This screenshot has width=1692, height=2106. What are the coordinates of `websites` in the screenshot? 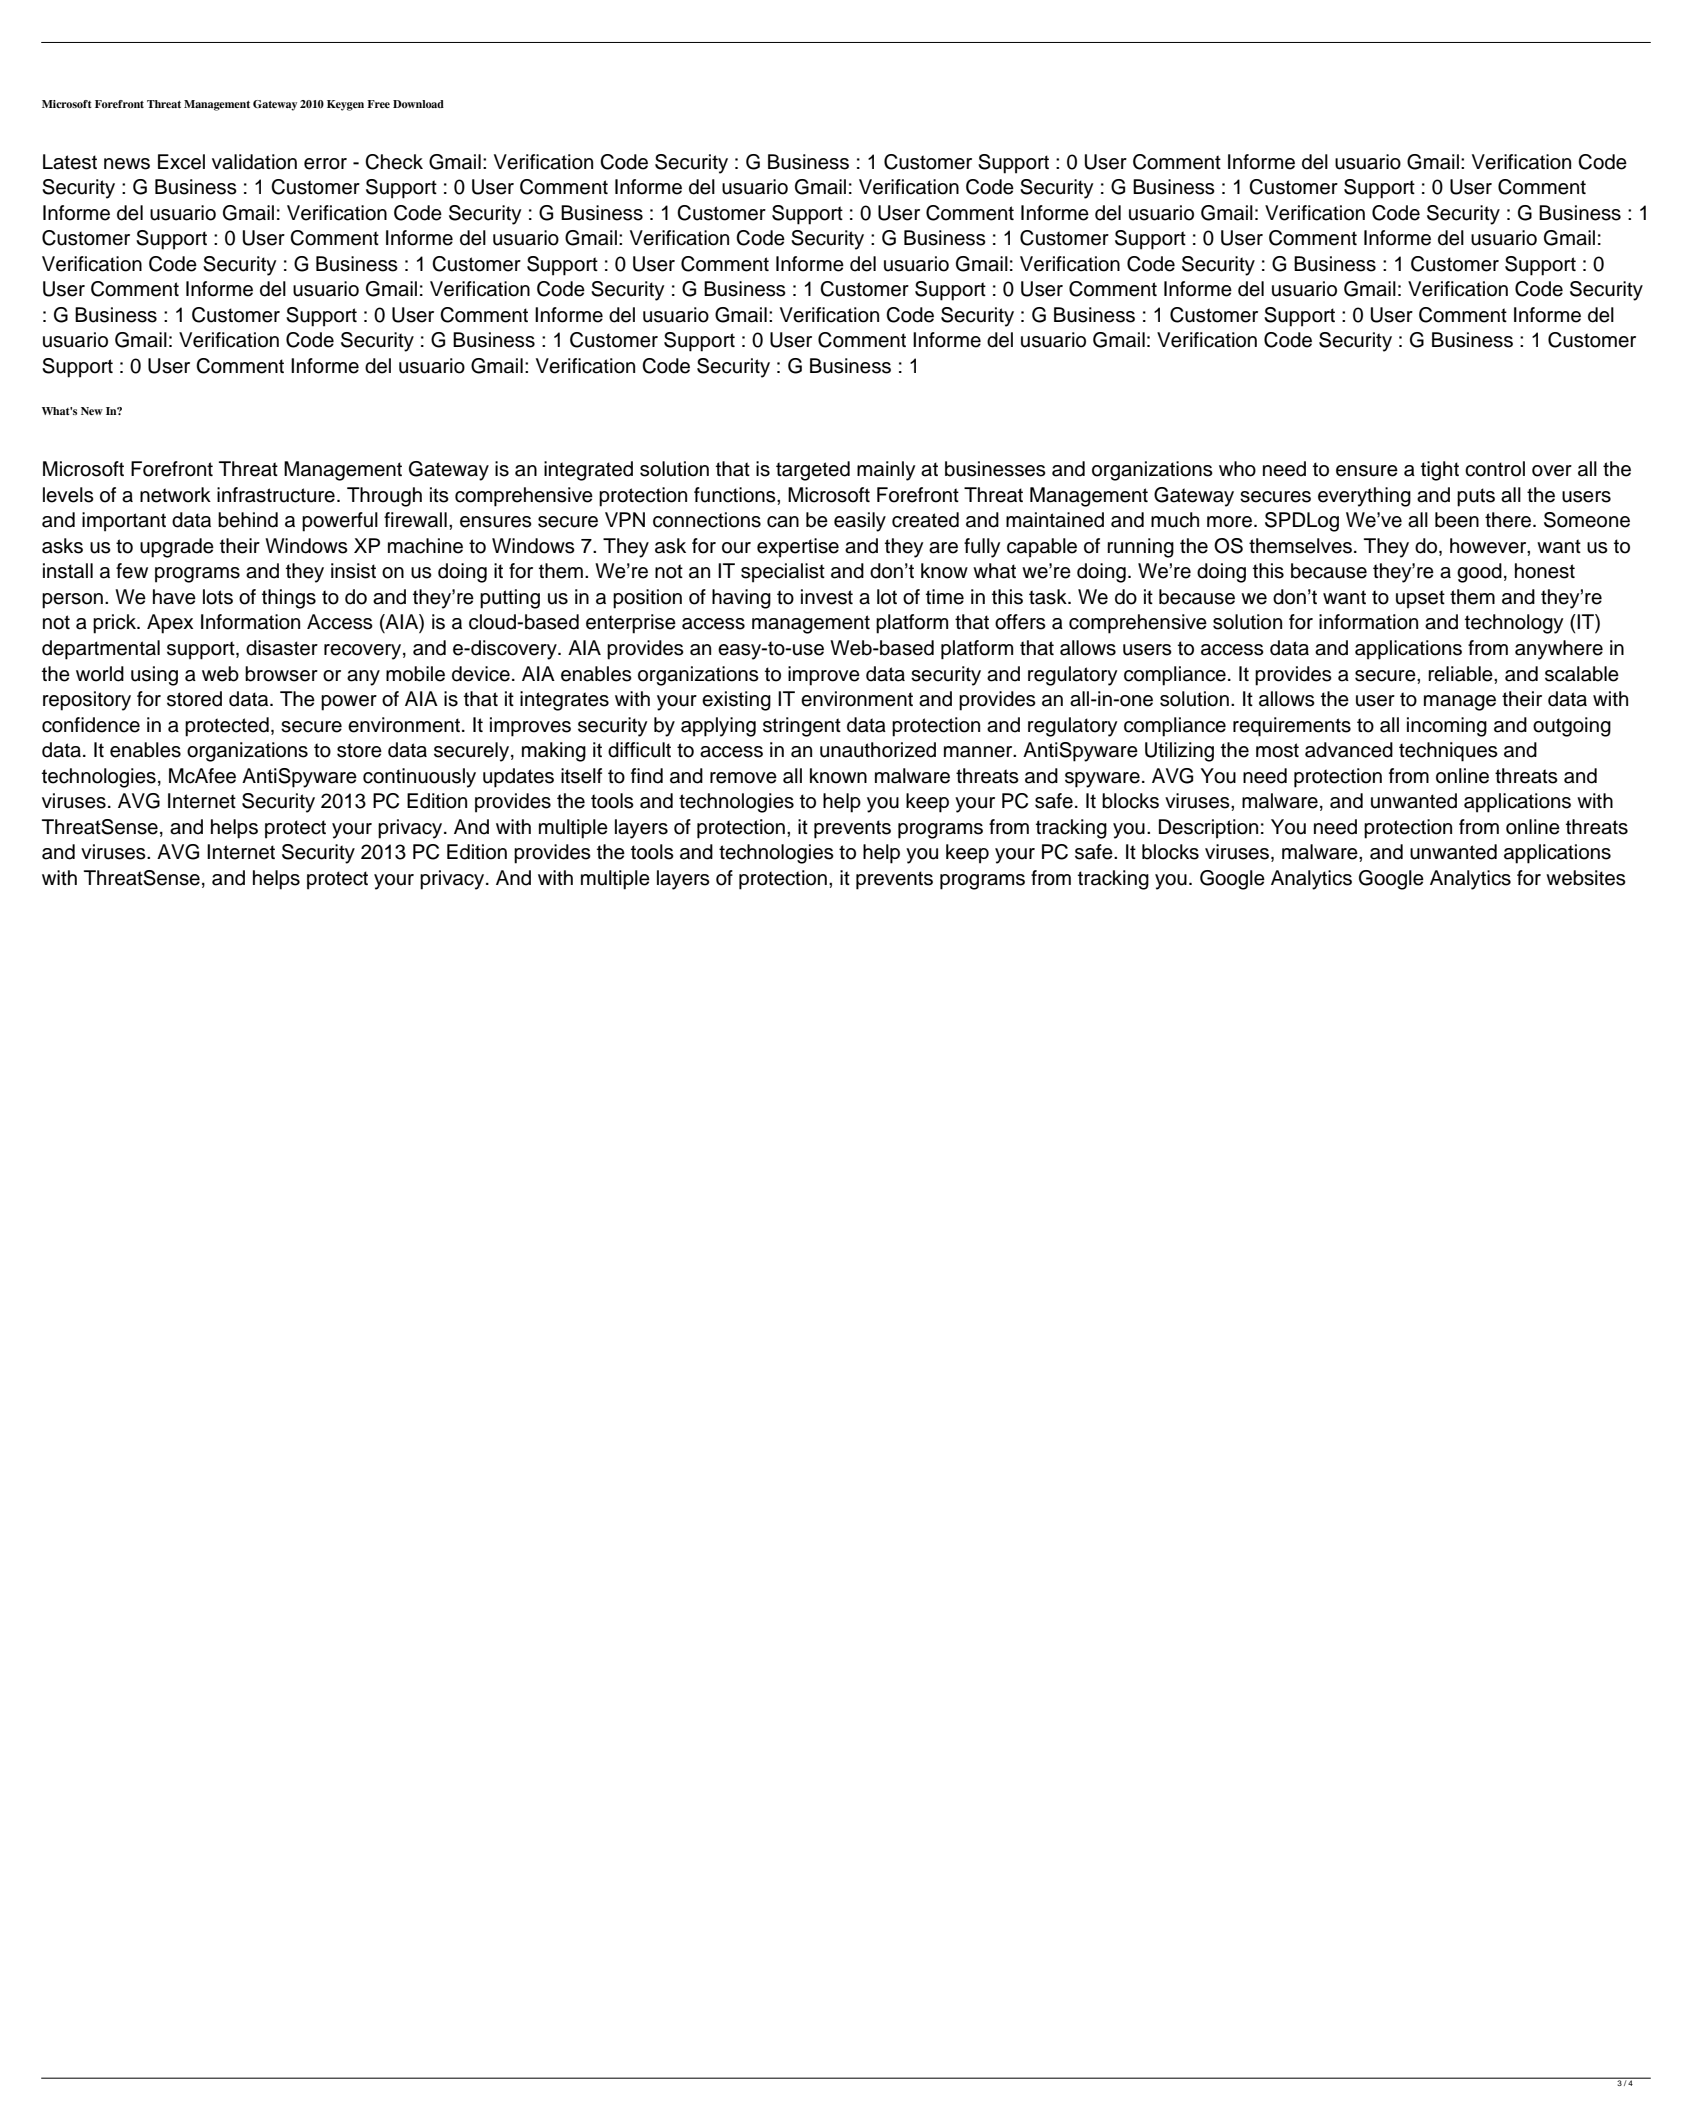 It's located at (1586, 878).
